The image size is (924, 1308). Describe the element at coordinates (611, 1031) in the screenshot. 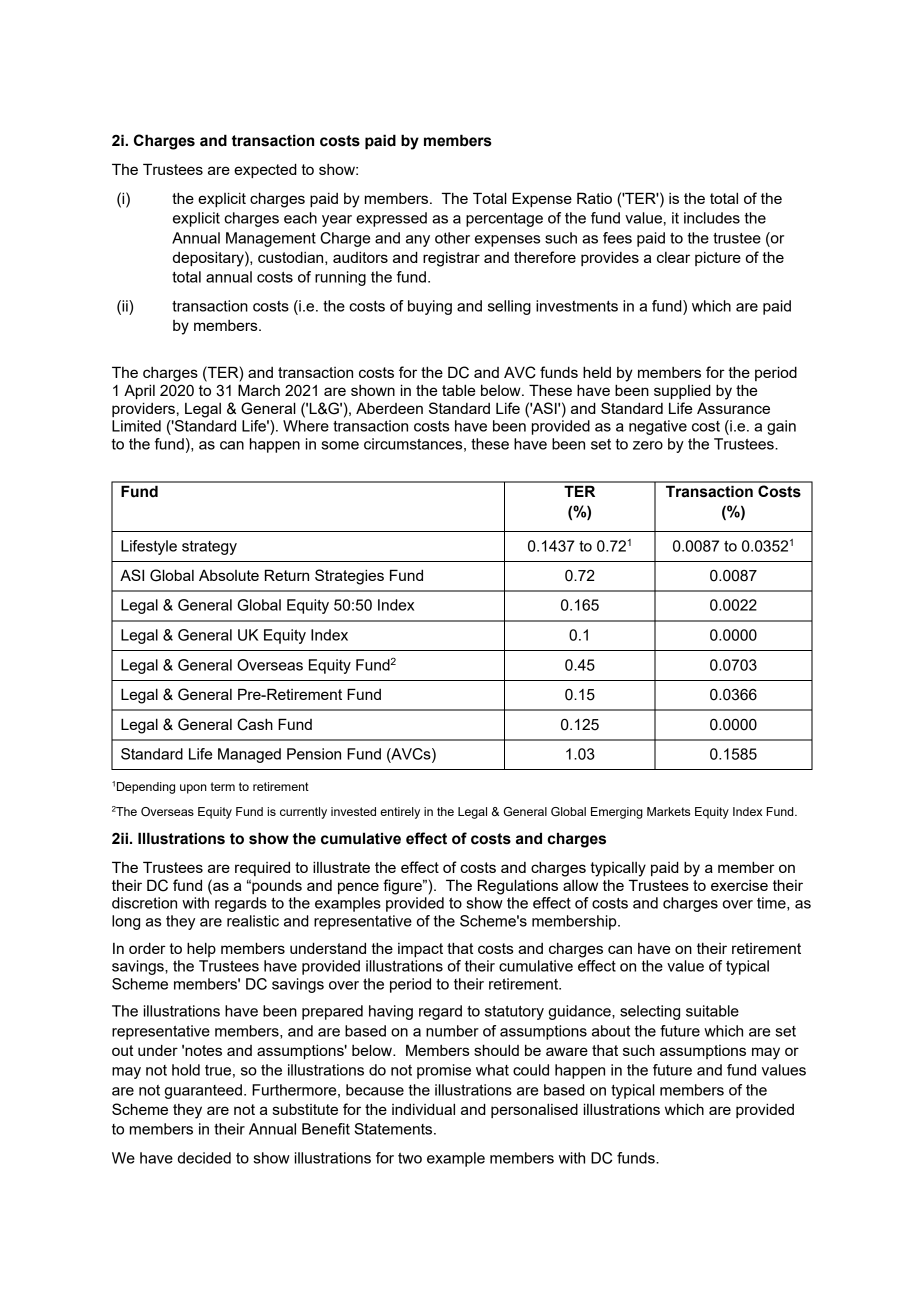

I see `about` at that location.
